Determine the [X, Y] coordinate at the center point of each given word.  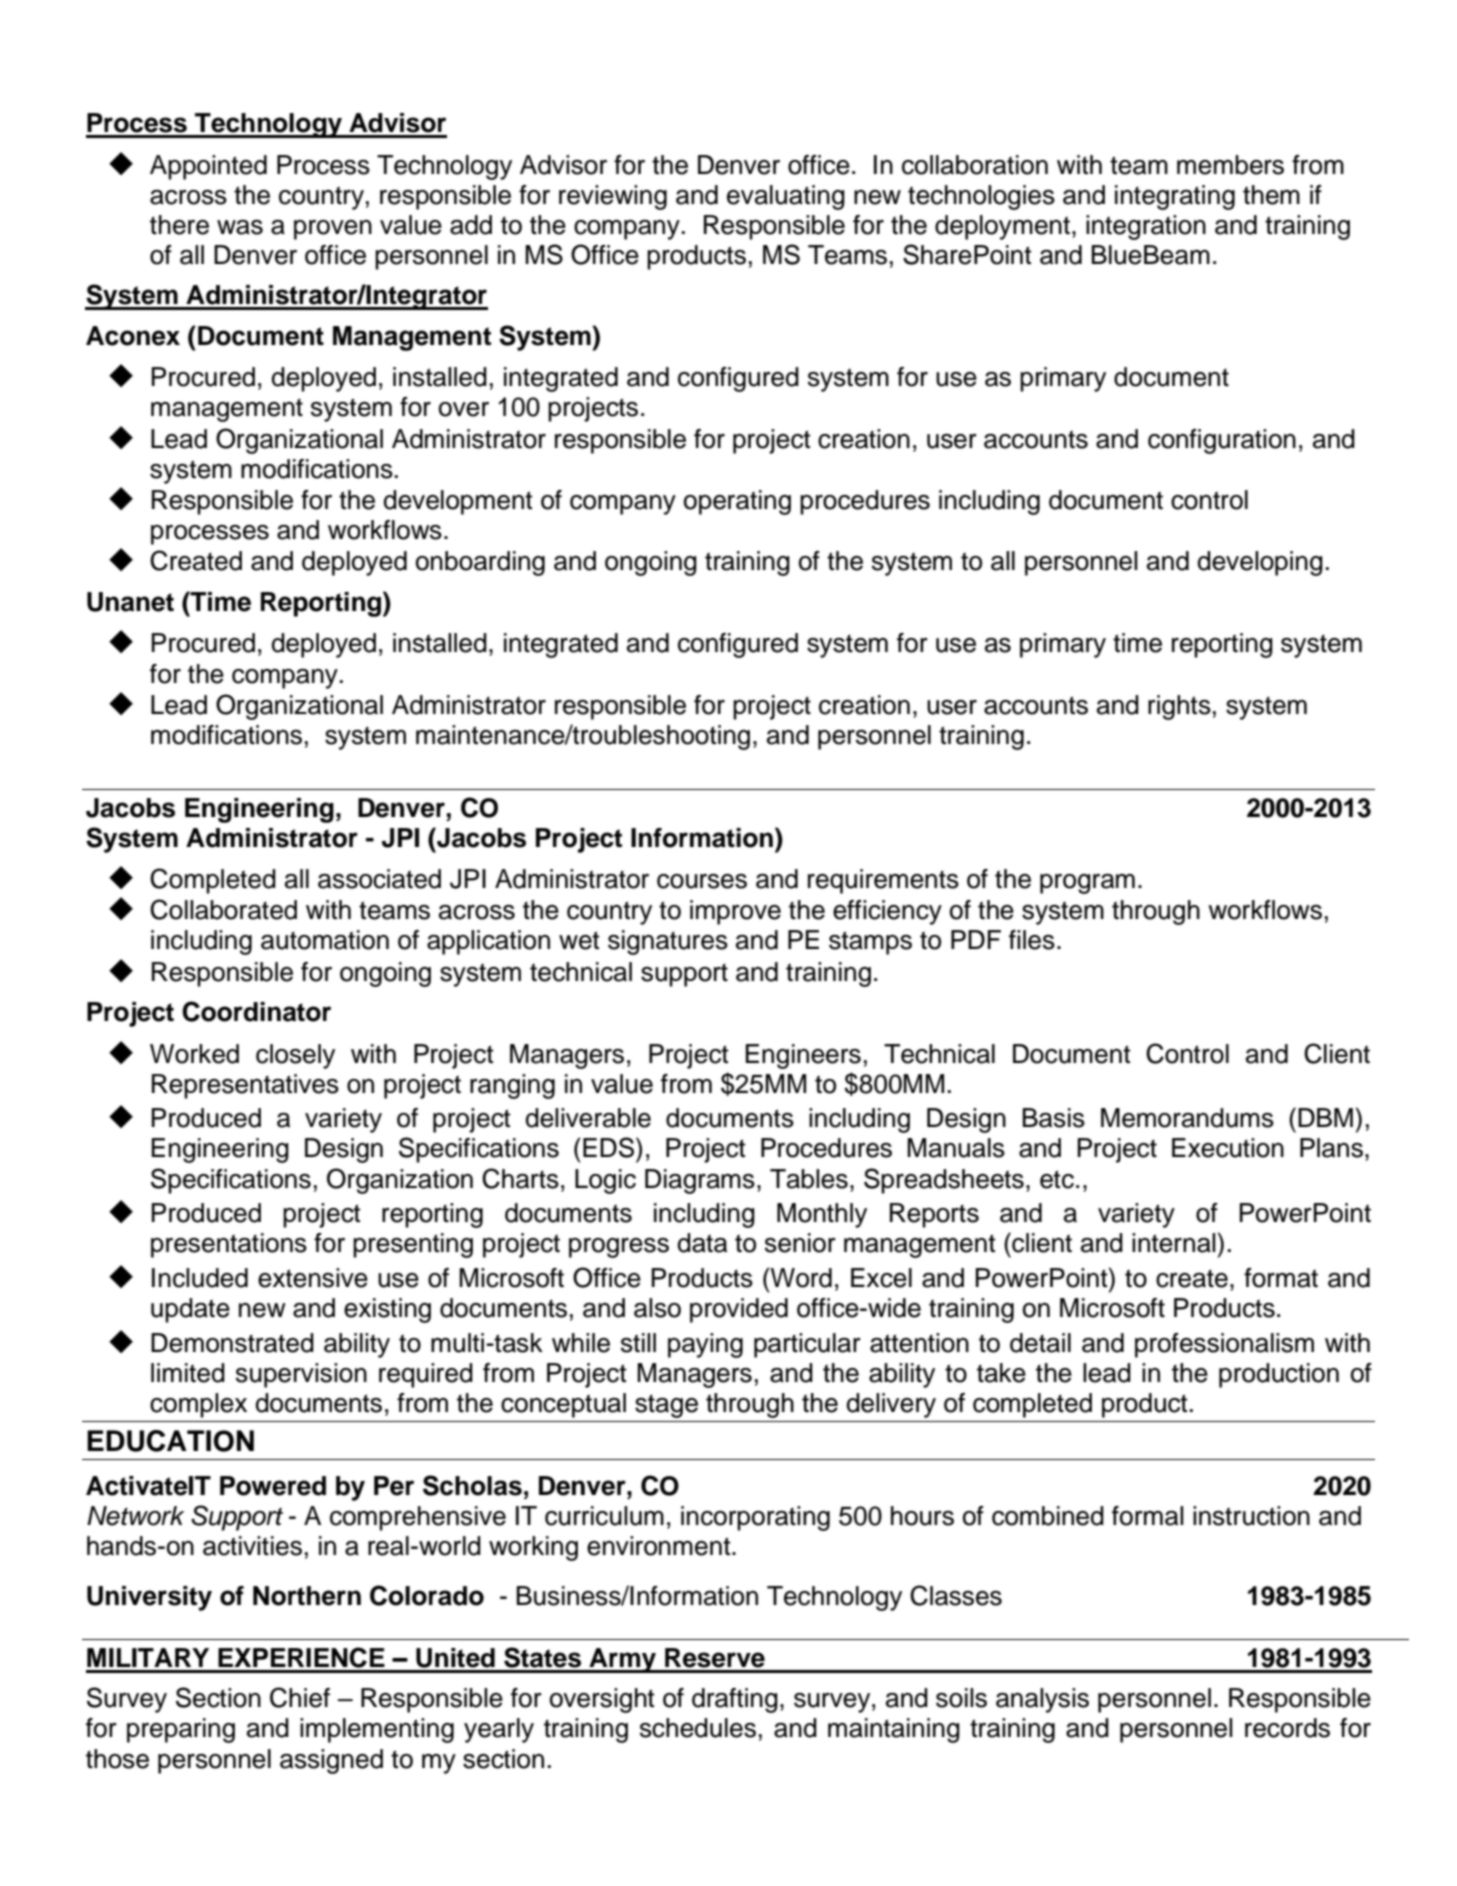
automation [325, 940]
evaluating [786, 197]
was [240, 227]
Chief [300, 1697]
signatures [668, 942]
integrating [1175, 197]
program [1087, 884]
